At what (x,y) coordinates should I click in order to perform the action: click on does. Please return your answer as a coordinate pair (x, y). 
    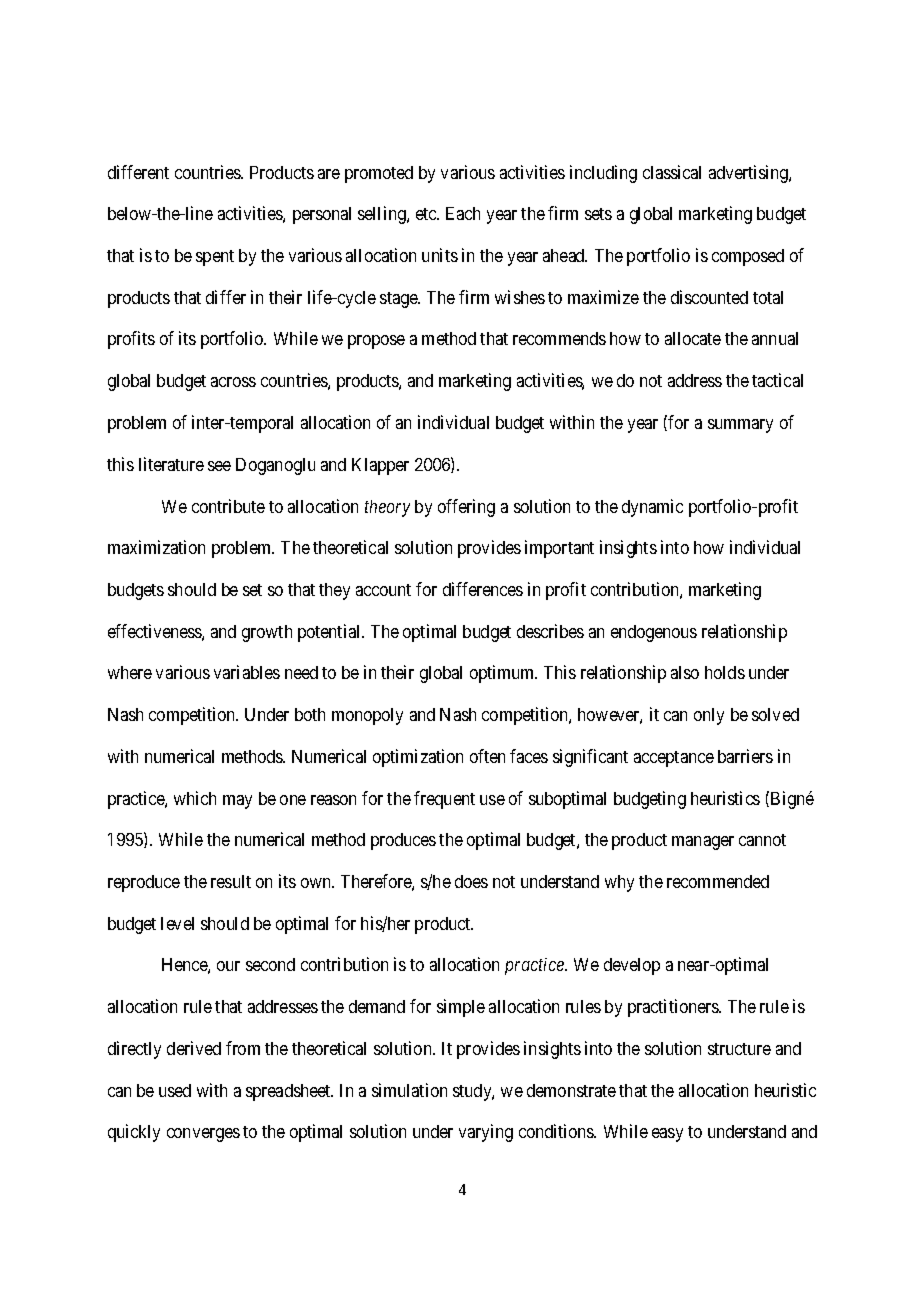
    Looking at the image, I should click on (471, 881).
